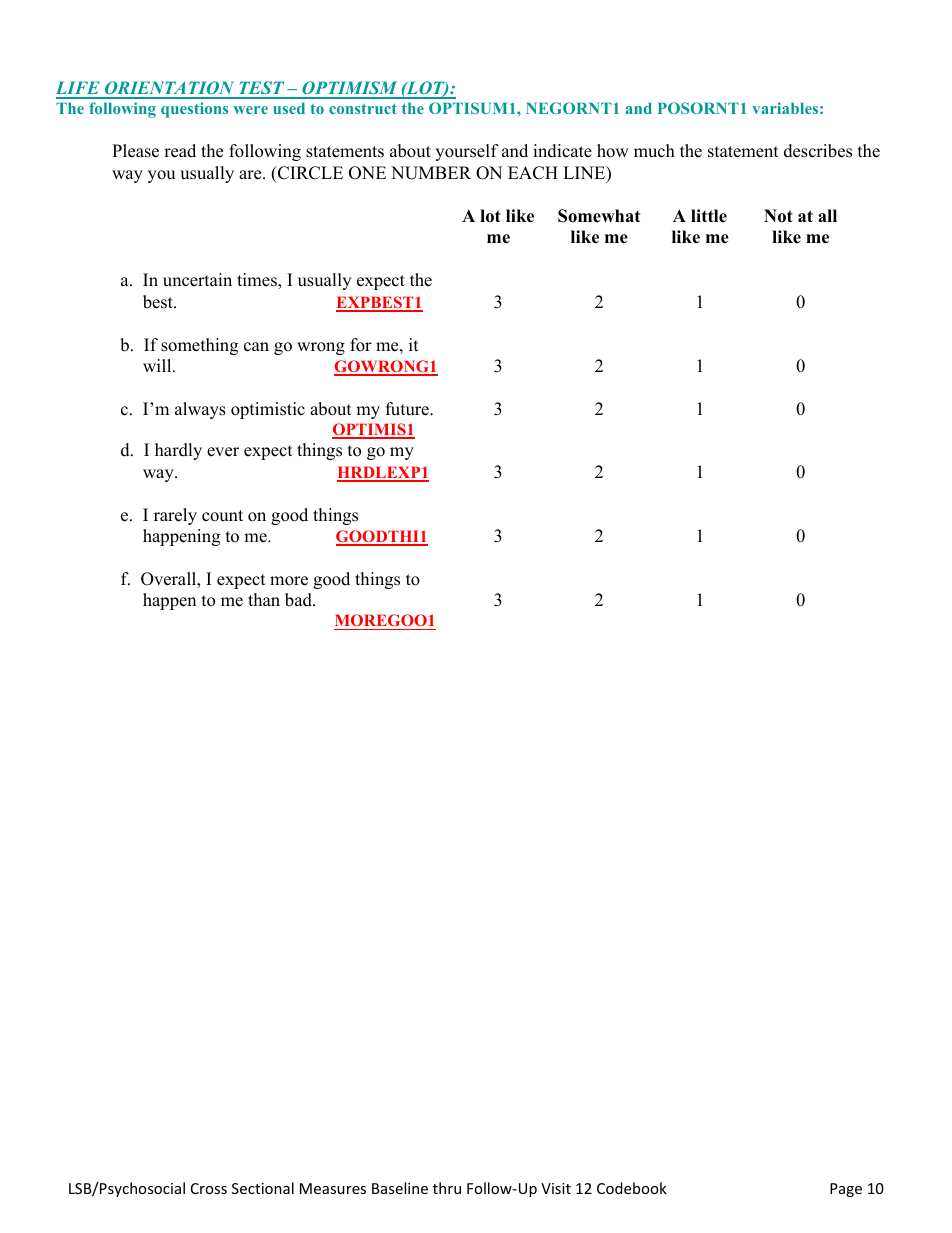 The image size is (952, 1233). I want to click on questions, so click(194, 110).
